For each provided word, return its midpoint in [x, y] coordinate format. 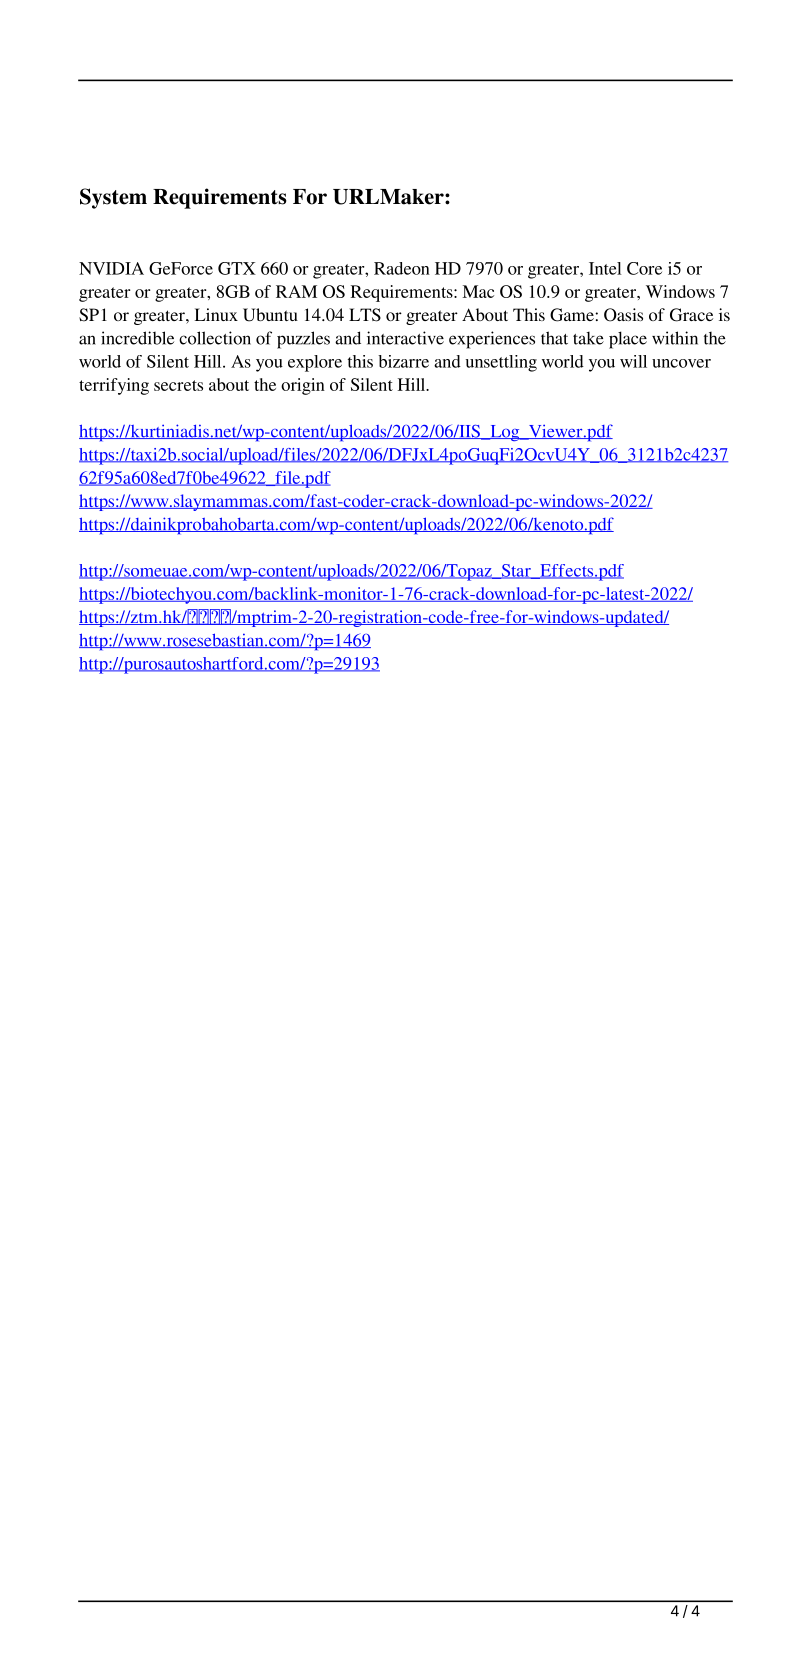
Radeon [402, 268]
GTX [237, 268]
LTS [365, 315]
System [113, 198]
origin [303, 386]
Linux [216, 314]
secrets [178, 385]
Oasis [623, 315]
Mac [478, 291]
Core [644, 268]
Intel [605, 268]
